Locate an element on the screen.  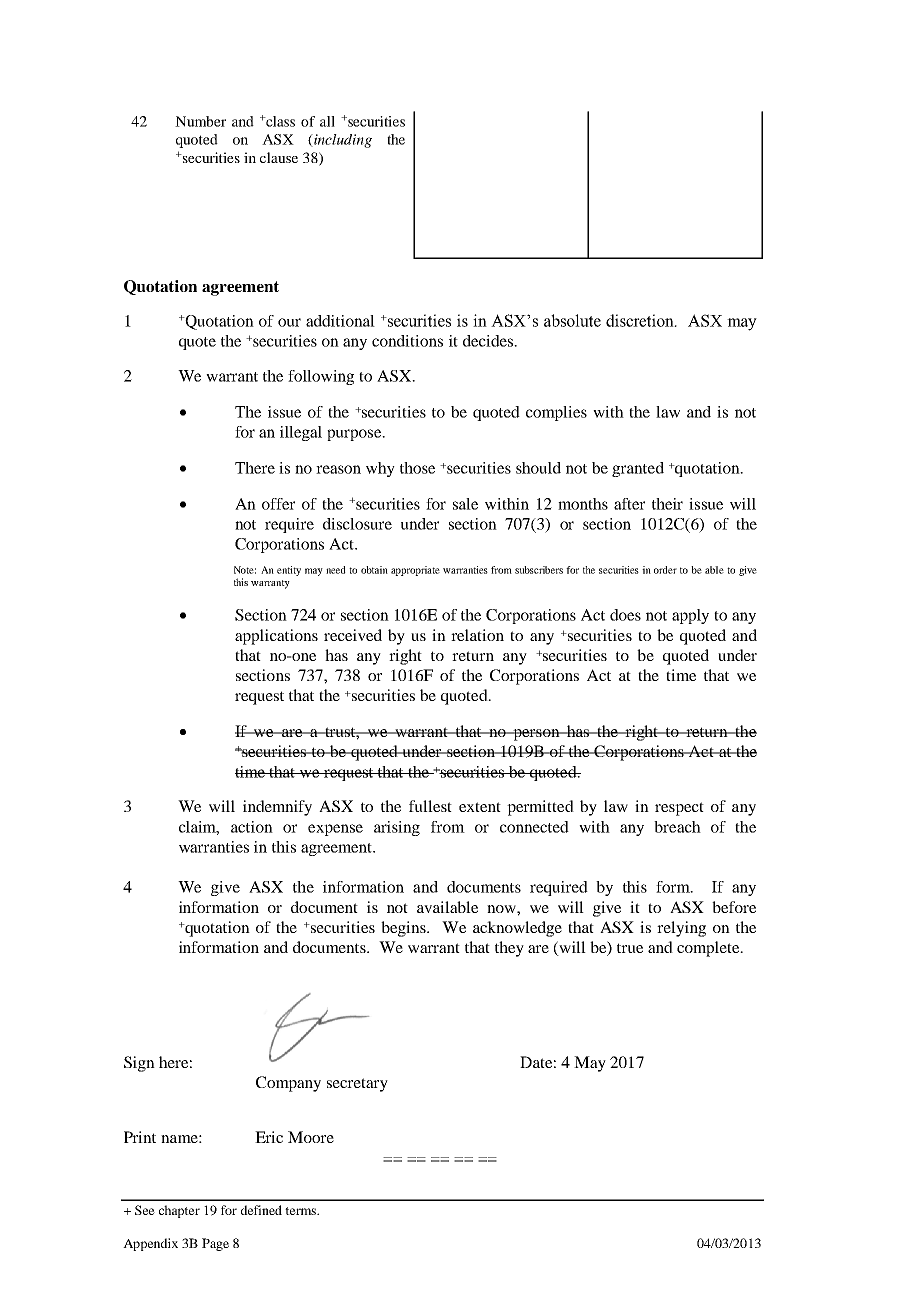
Sign is located at coordinates (139, 1064).
